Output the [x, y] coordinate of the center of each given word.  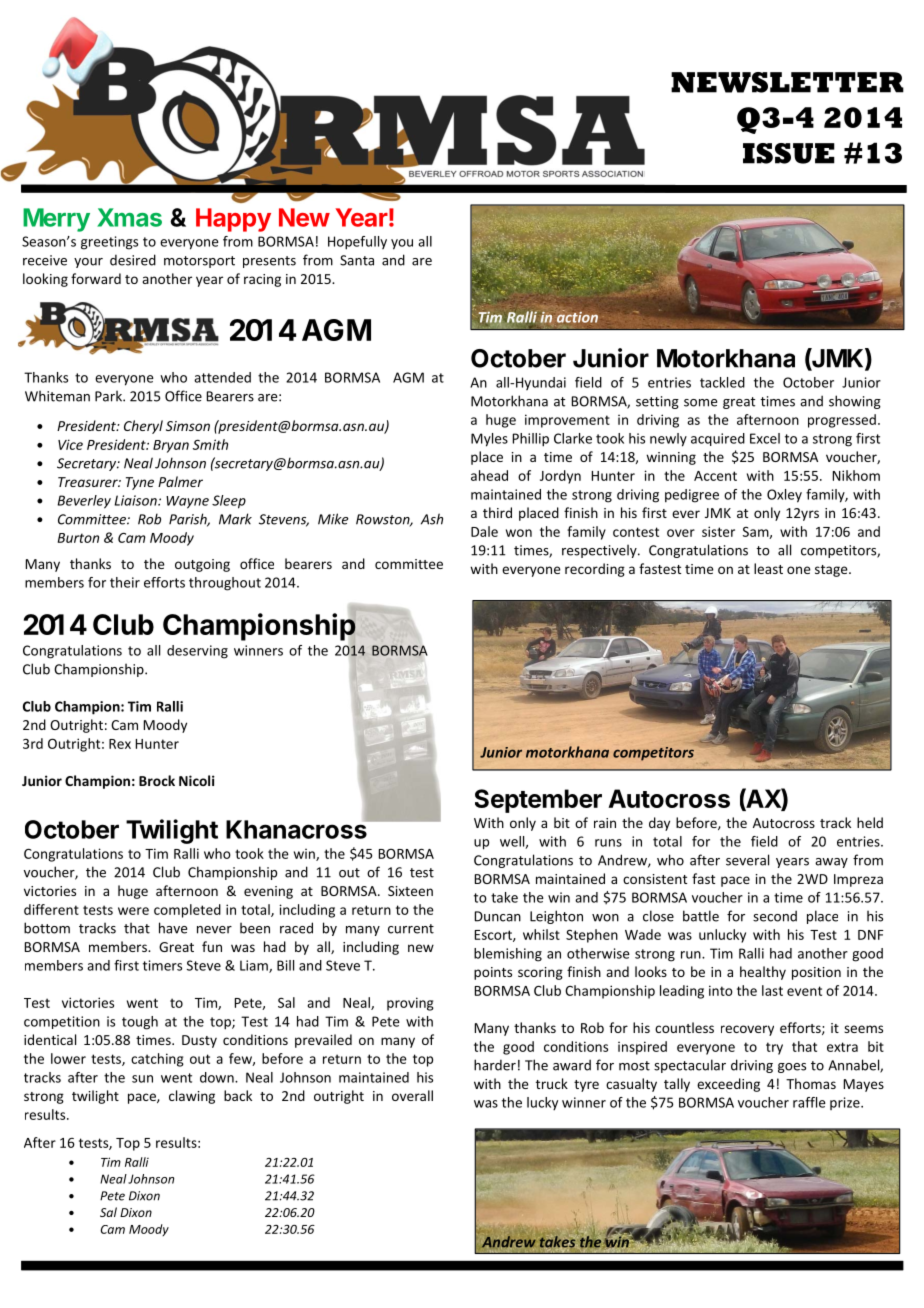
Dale [484, 531]
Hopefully [357, 243]
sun [142, 1079]
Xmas [129, 217]
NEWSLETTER [787, 82]
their [125, 582]
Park [109, 396]
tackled [722, 382]
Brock [157, 780]
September [538, 801]
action [577, 316]
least [768, 568]
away [831, 863]
